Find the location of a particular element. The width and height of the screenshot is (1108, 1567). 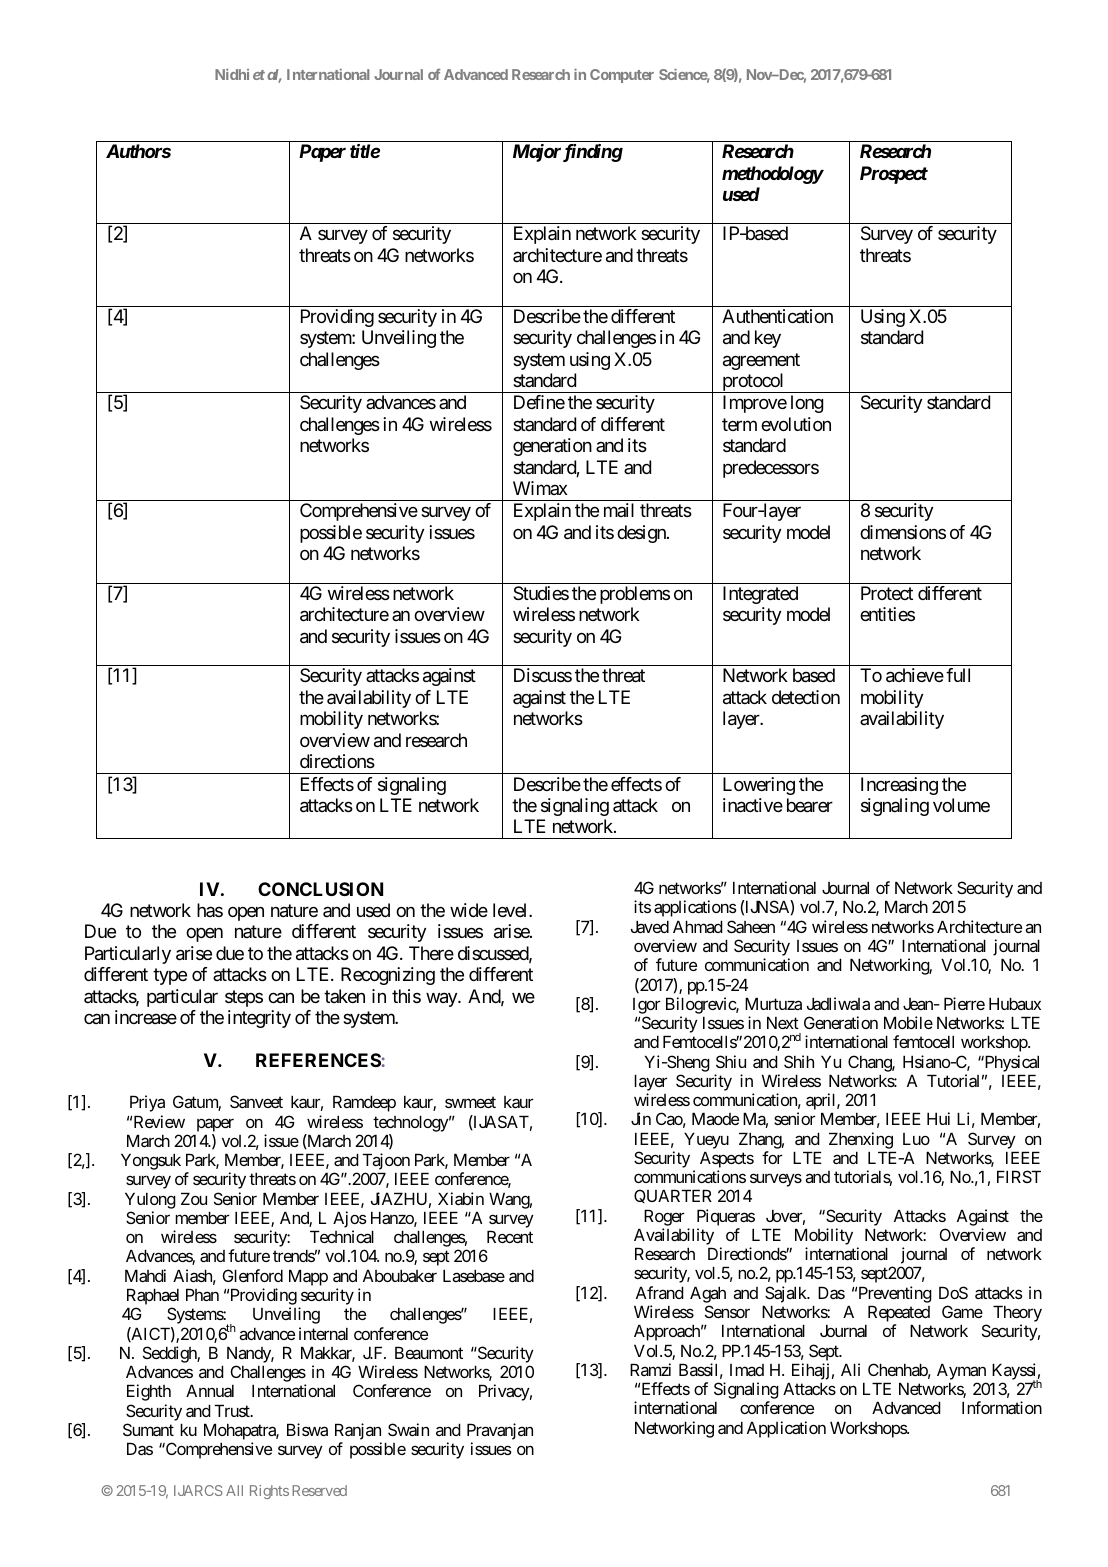

Nidhi is located at coordinates (232, 74).
